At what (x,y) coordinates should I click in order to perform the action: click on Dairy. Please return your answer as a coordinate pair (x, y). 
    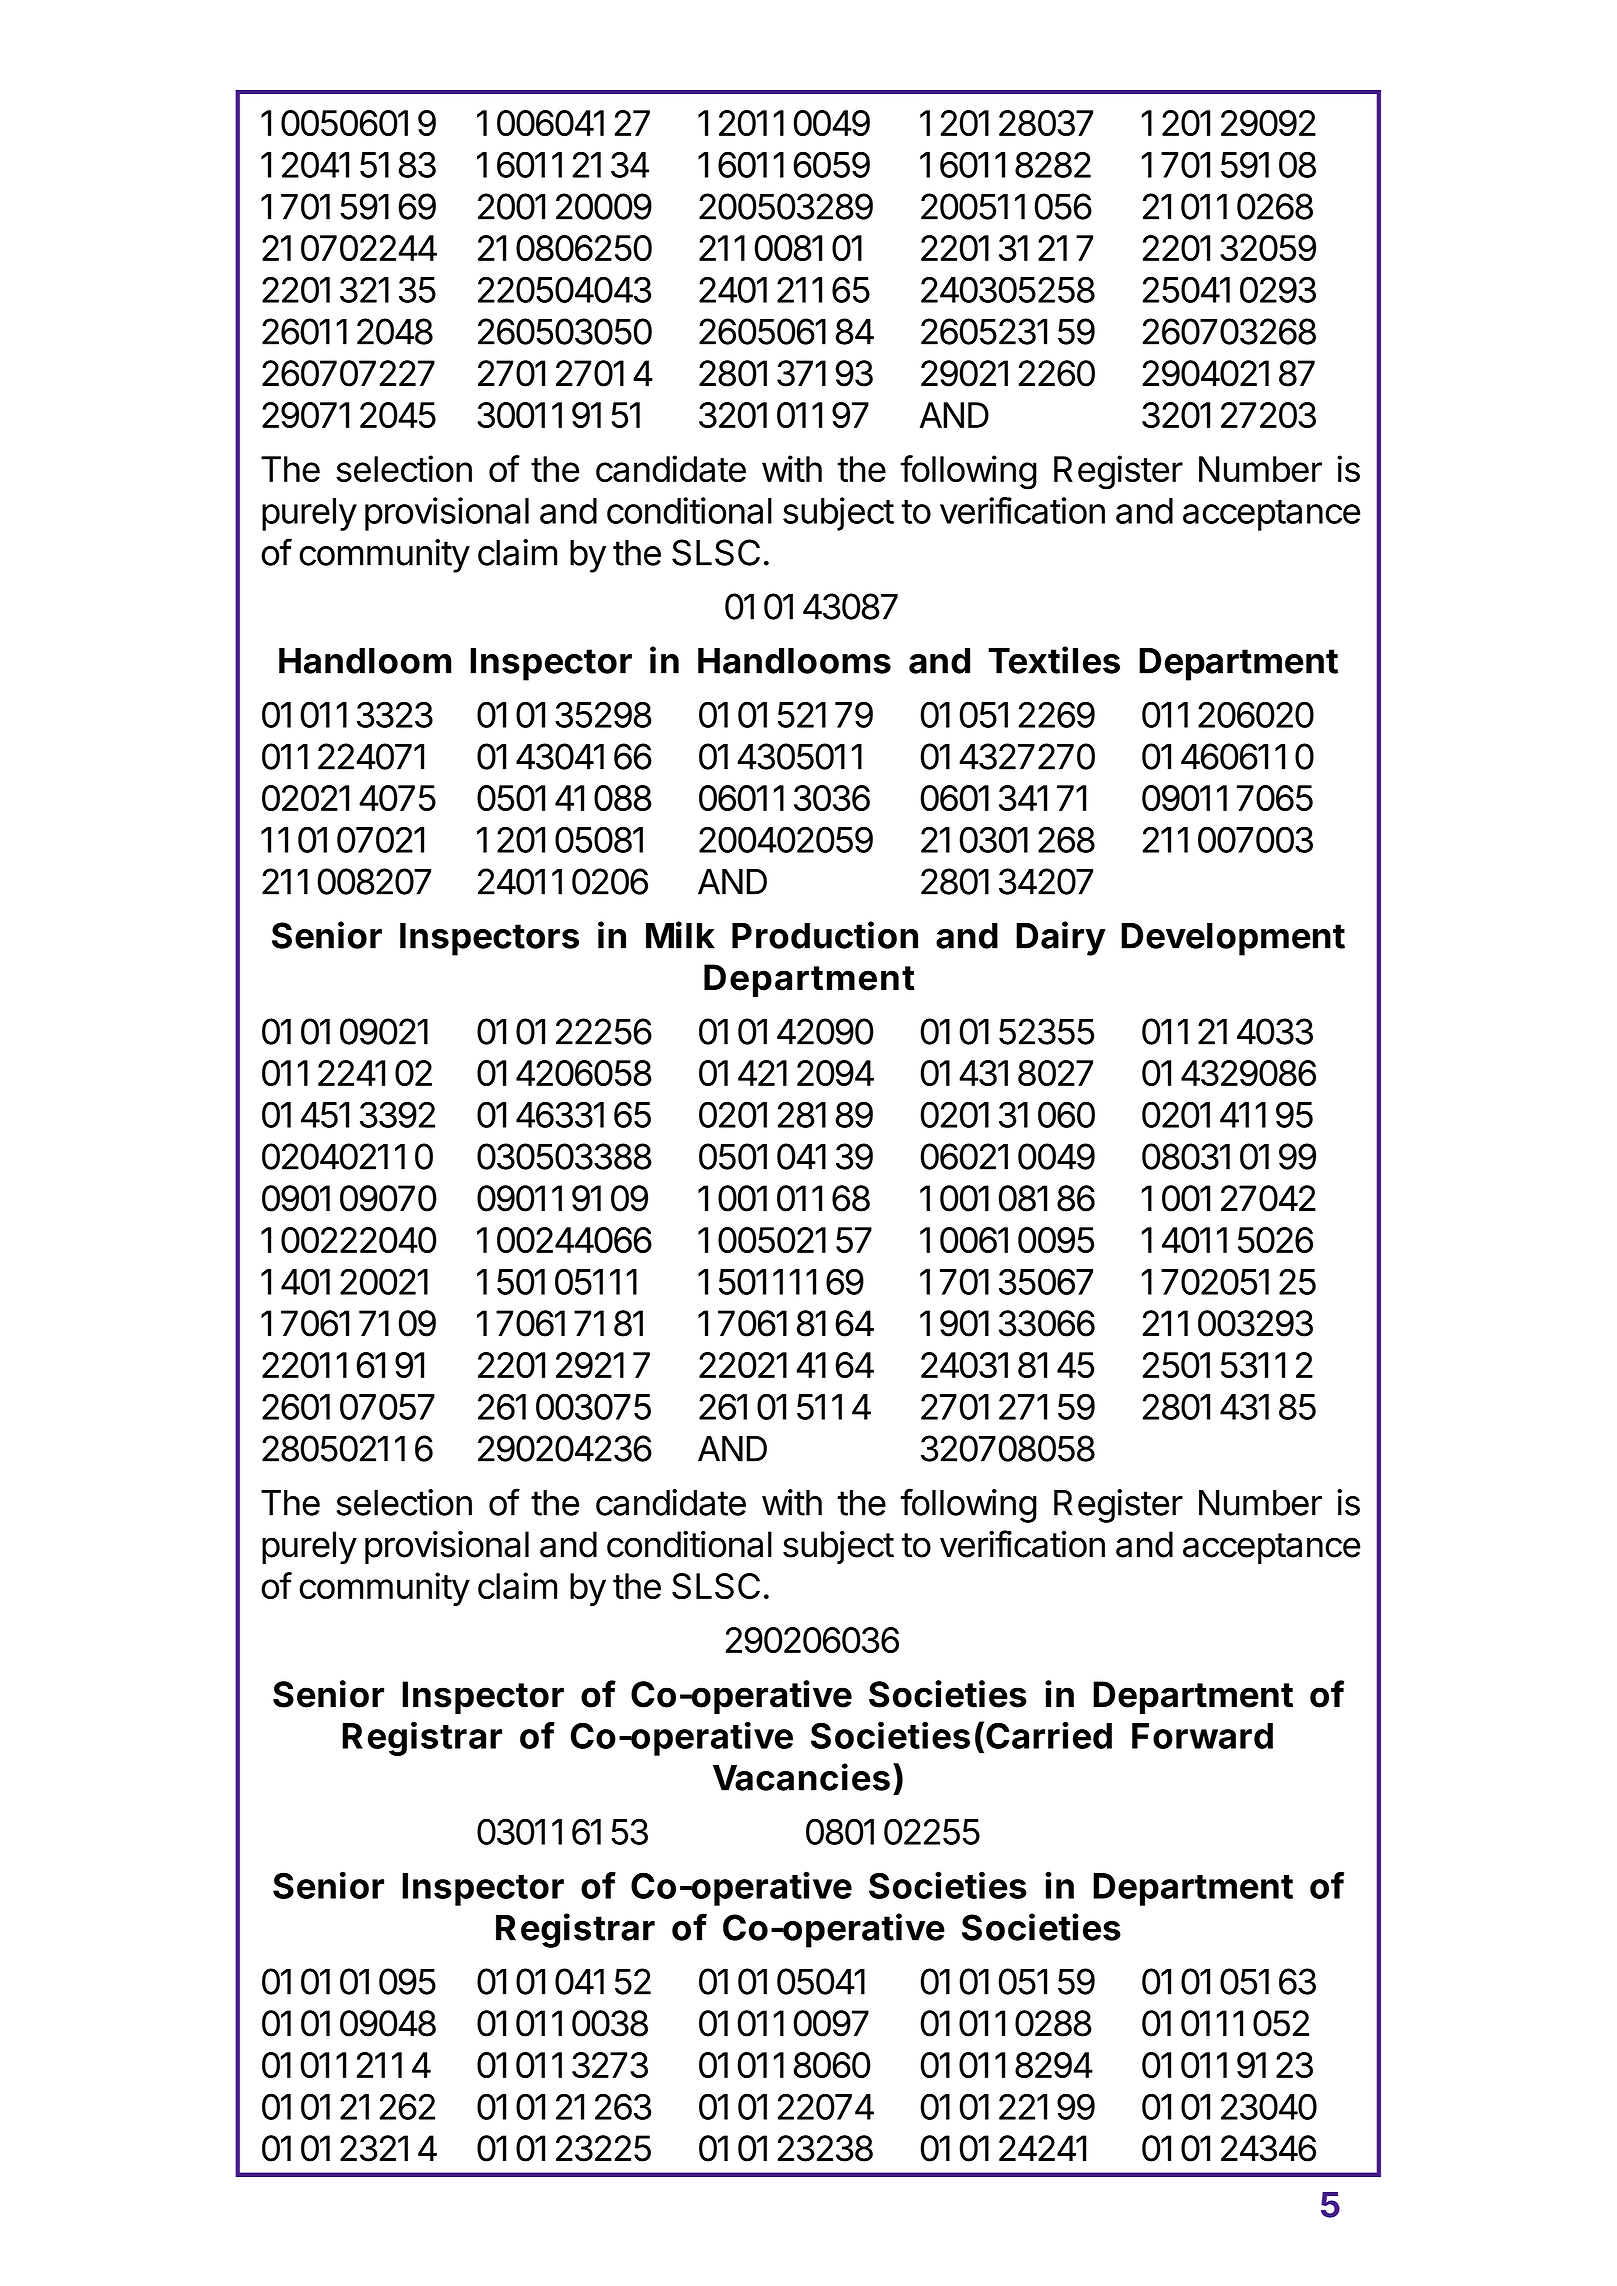
    Looking at the image, I should click on (1061, 938).
